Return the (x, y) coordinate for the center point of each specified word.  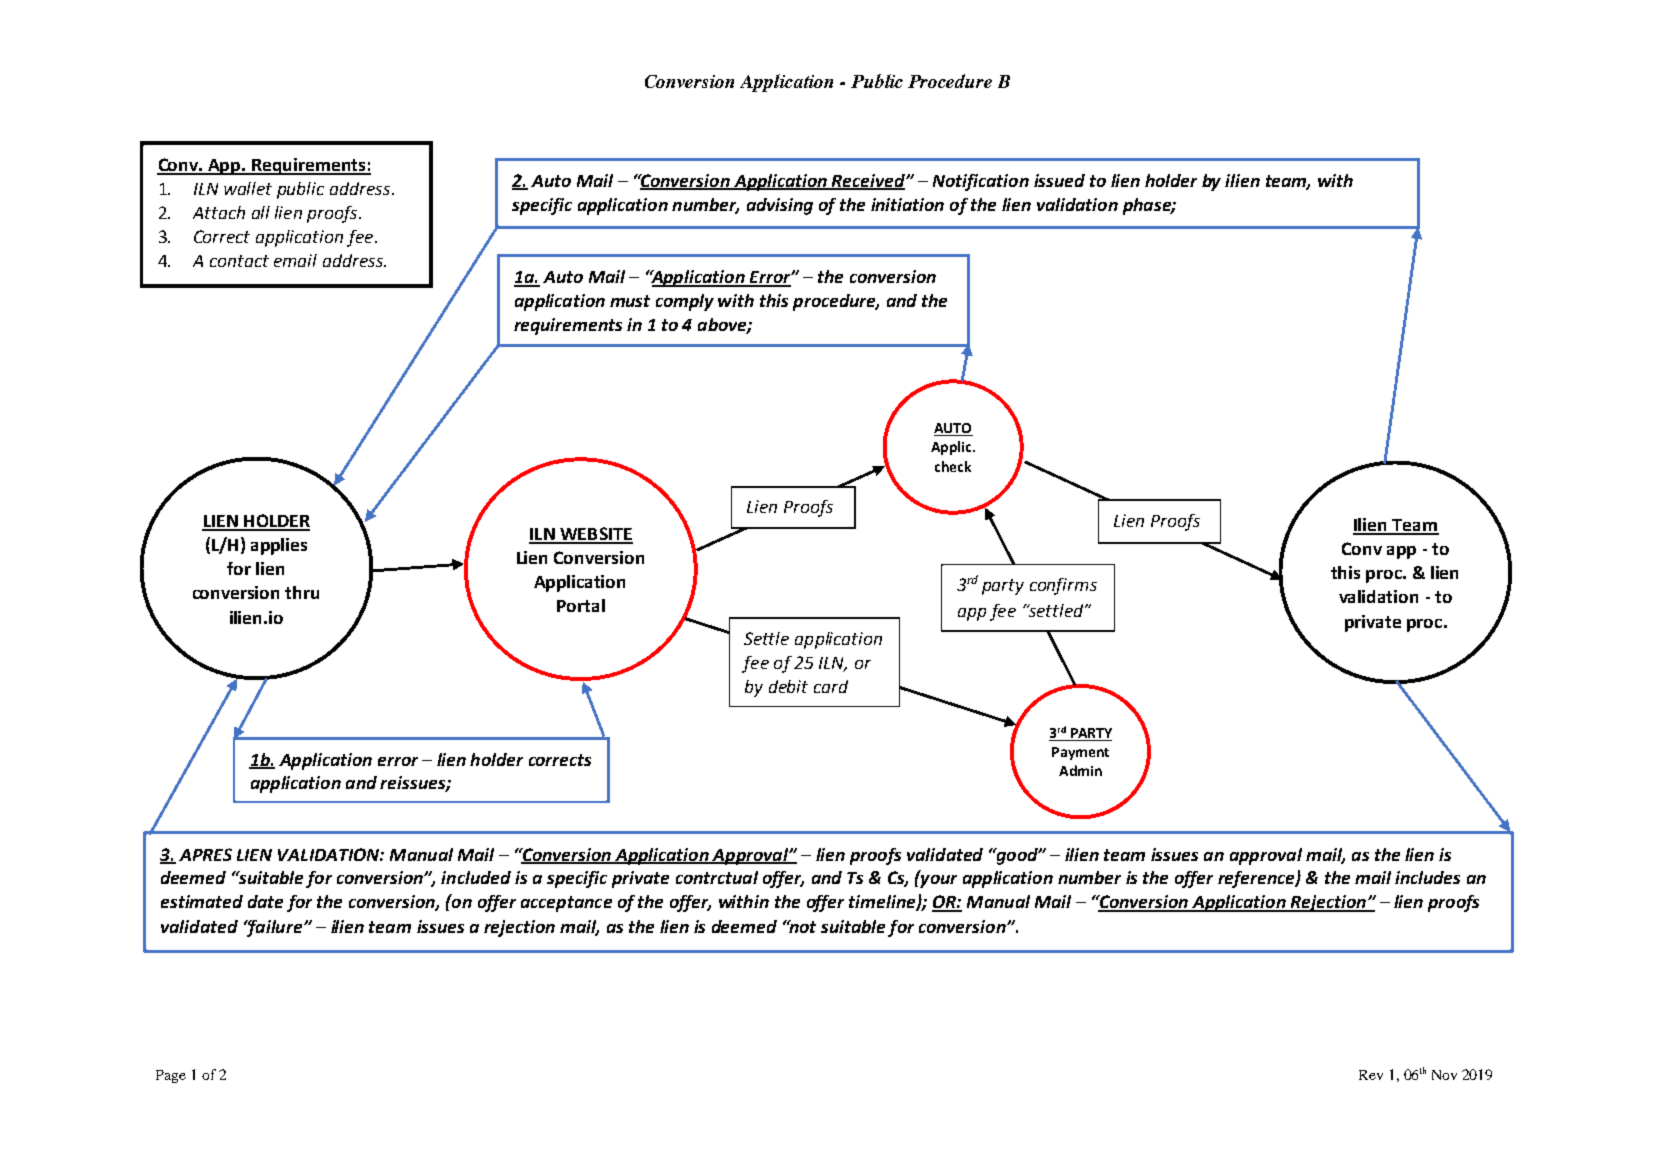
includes (1427, 877)
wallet (248, 188)
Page (171, 1076)
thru (302, 592)
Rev (1371, 1075)
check (953, 466)
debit (788, 686)
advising (780, 206)
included (476, 877)
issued (1059, 180)
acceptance (566, 904)
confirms (1063, 586)
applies (279, 546)
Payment (1080, 753)
